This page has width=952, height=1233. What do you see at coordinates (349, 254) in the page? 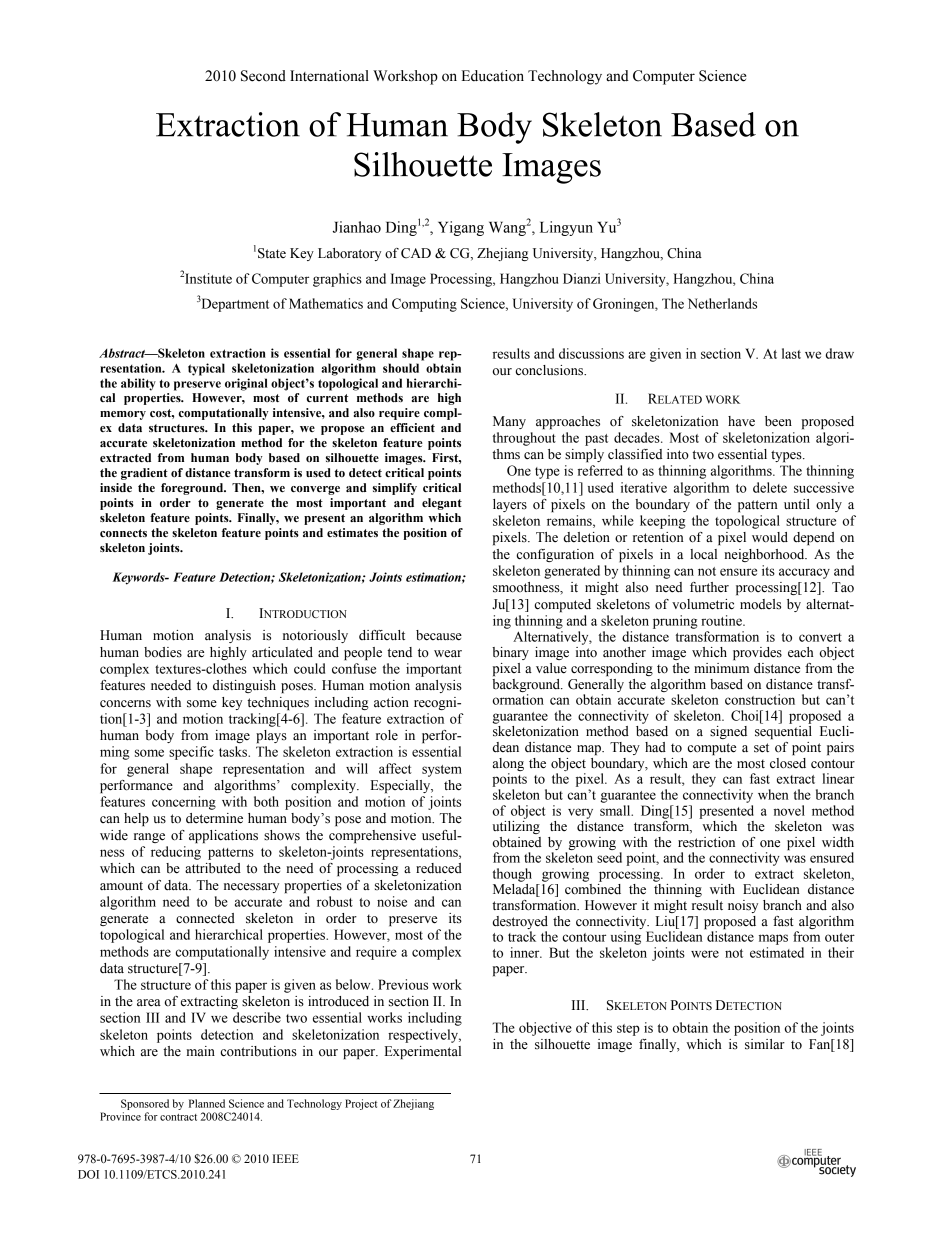
I see `Laboratory` at bounding box center [349, 254].
